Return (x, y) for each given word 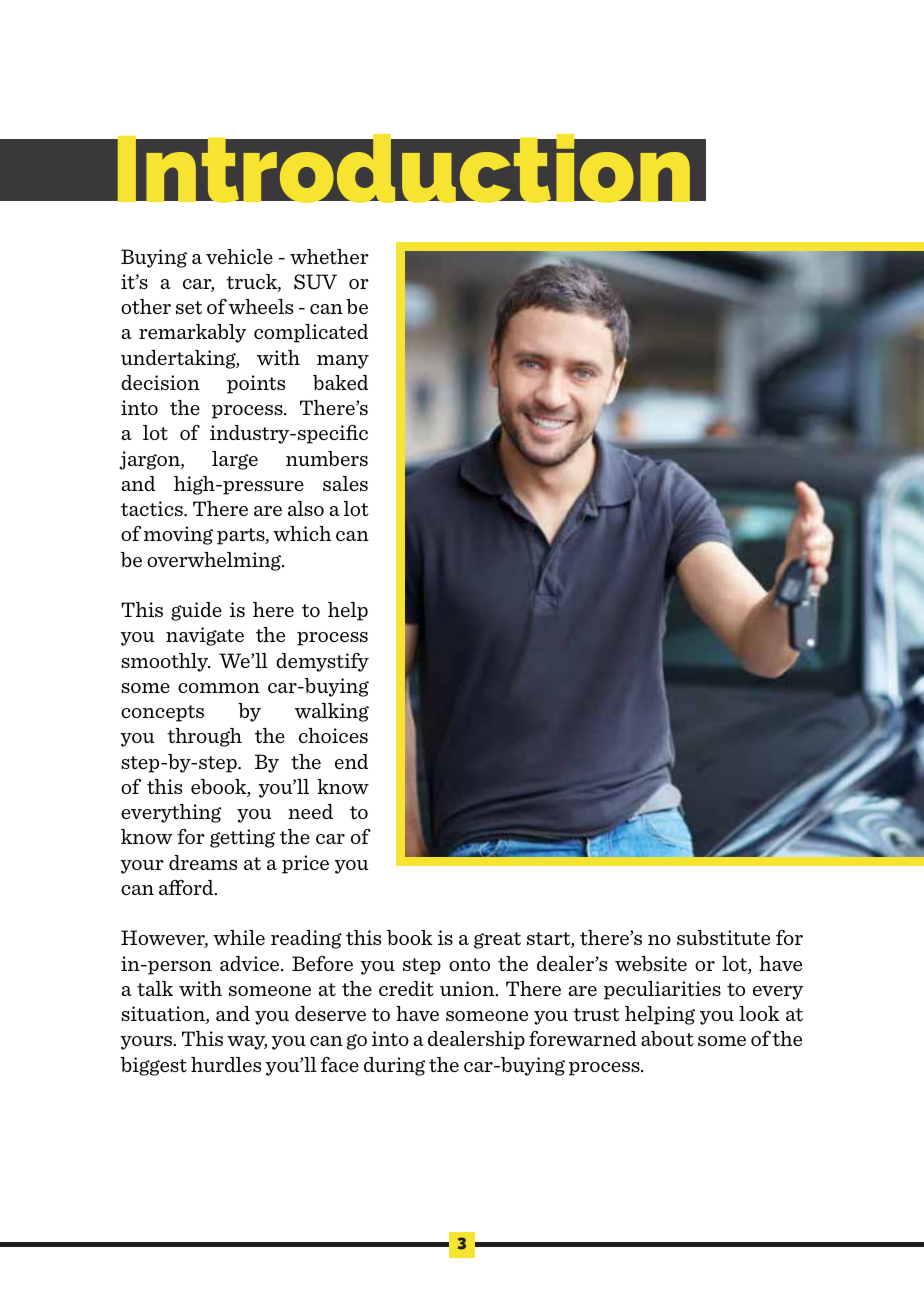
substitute (723, 937)
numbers (327, 459)
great (497, 940)
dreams (203, 862)
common (219, 688)
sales (345, 484)
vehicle (239, 256)
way (247, 1043)
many (343, 362)
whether (329, 256)
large (235, 460)
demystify (322, 662)
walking (332, 712)
